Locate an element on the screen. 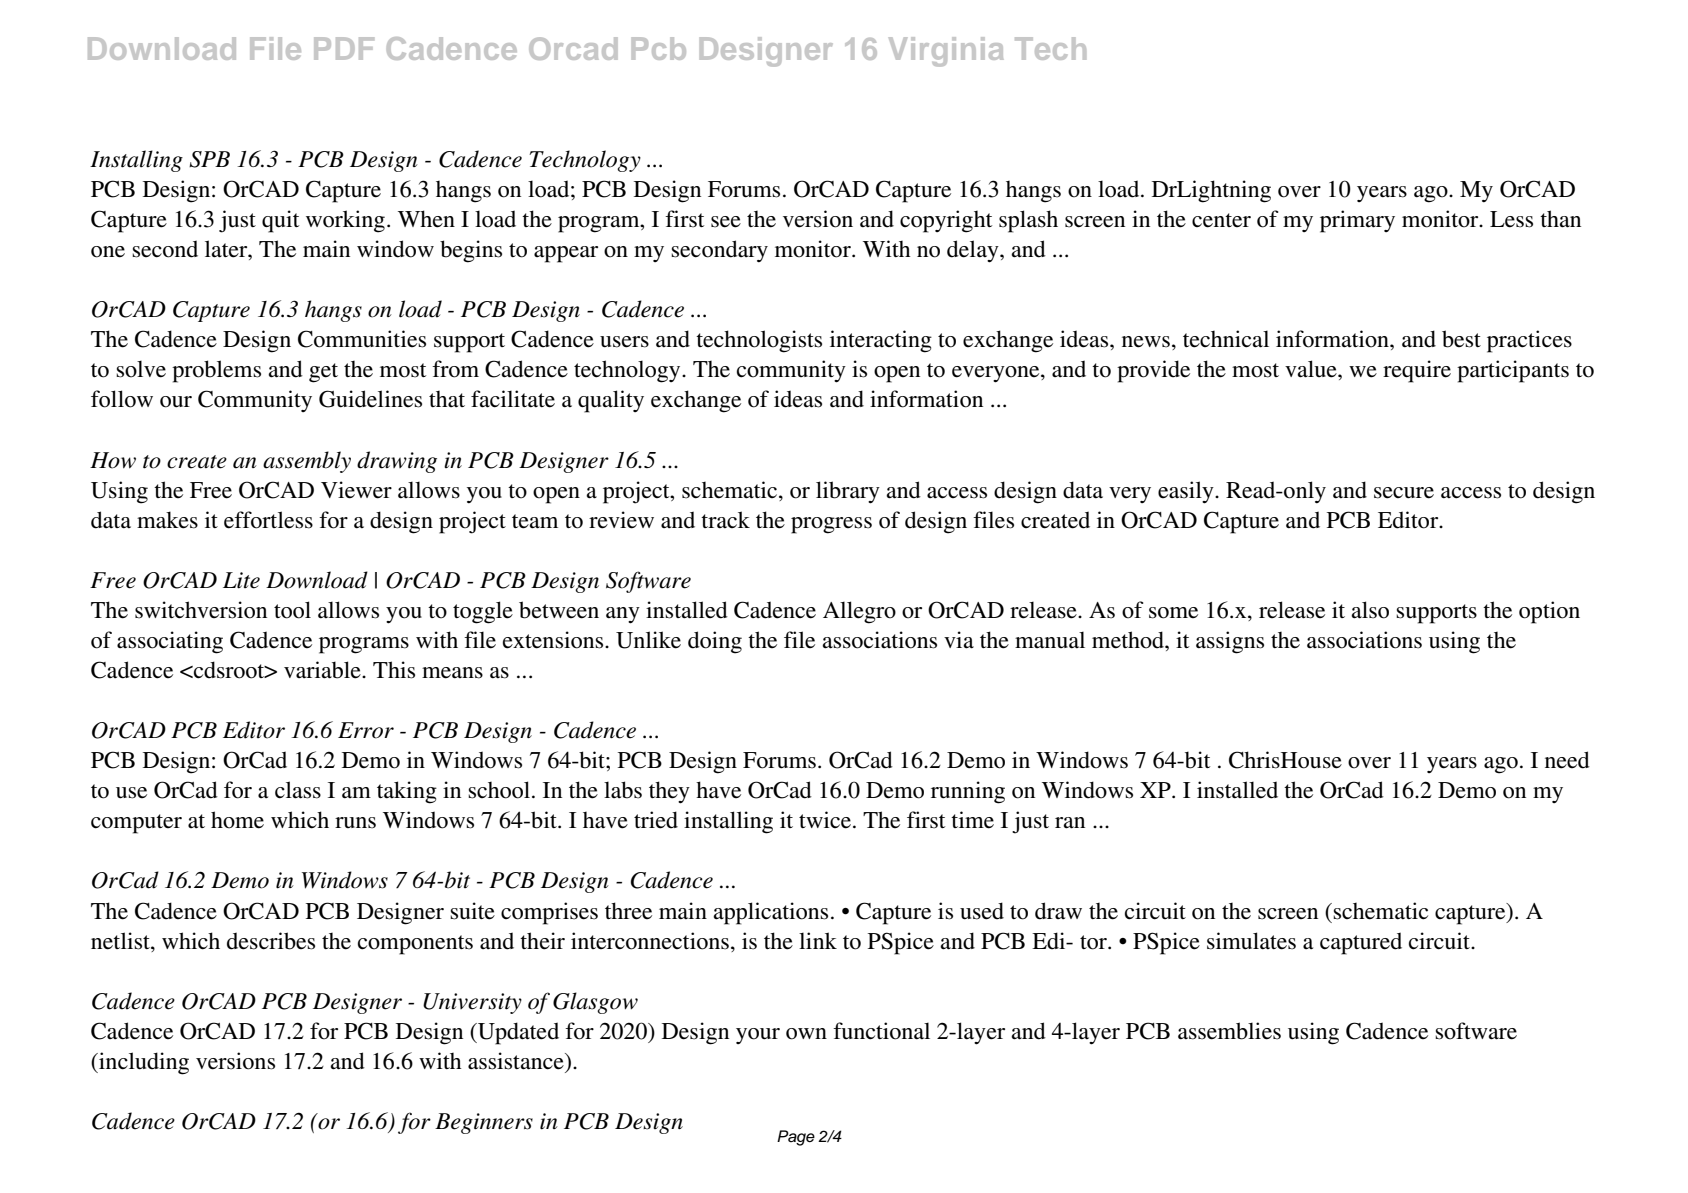  Allegro is located at coordinates (859, 612).
